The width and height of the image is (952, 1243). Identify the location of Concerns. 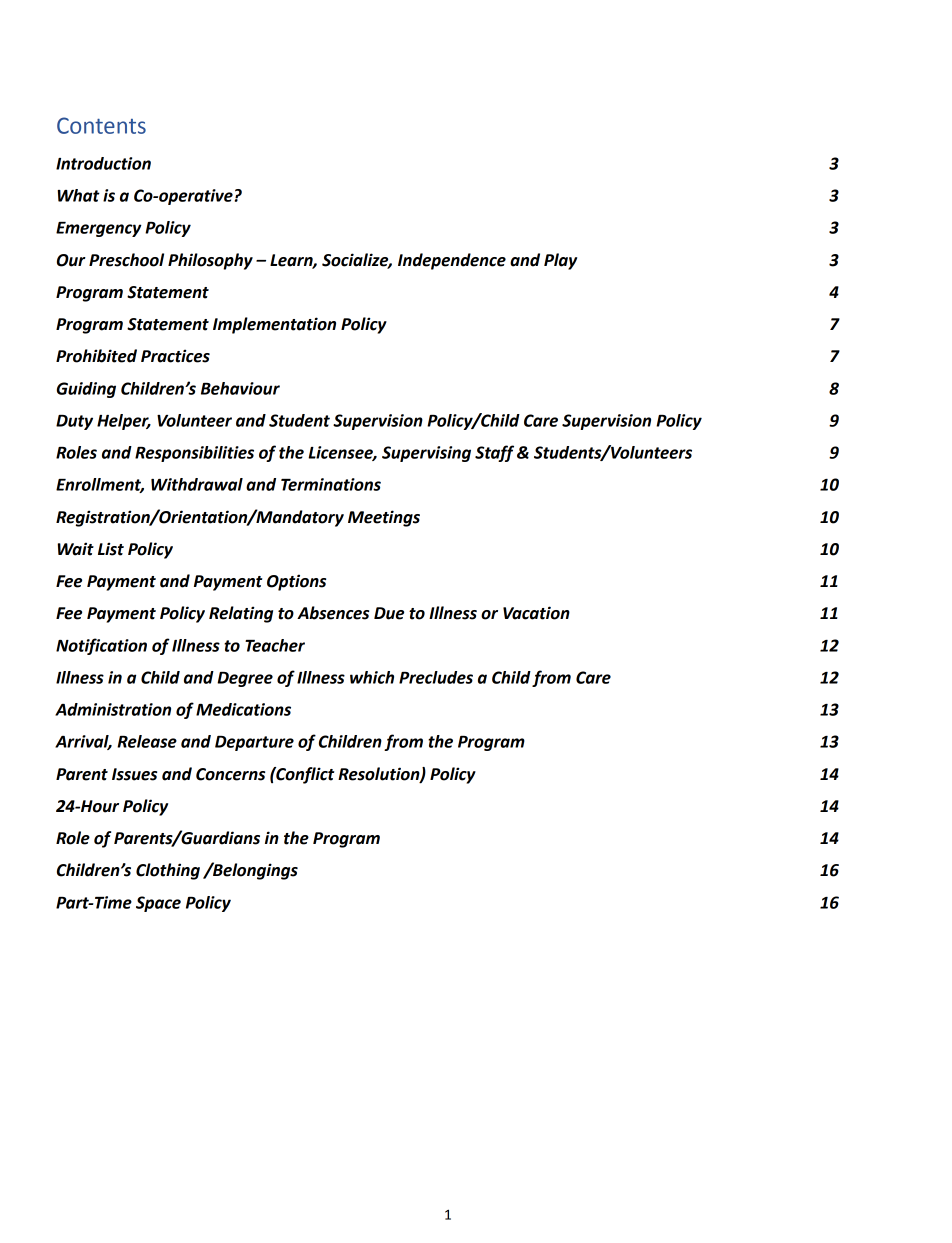
(230, 774).
